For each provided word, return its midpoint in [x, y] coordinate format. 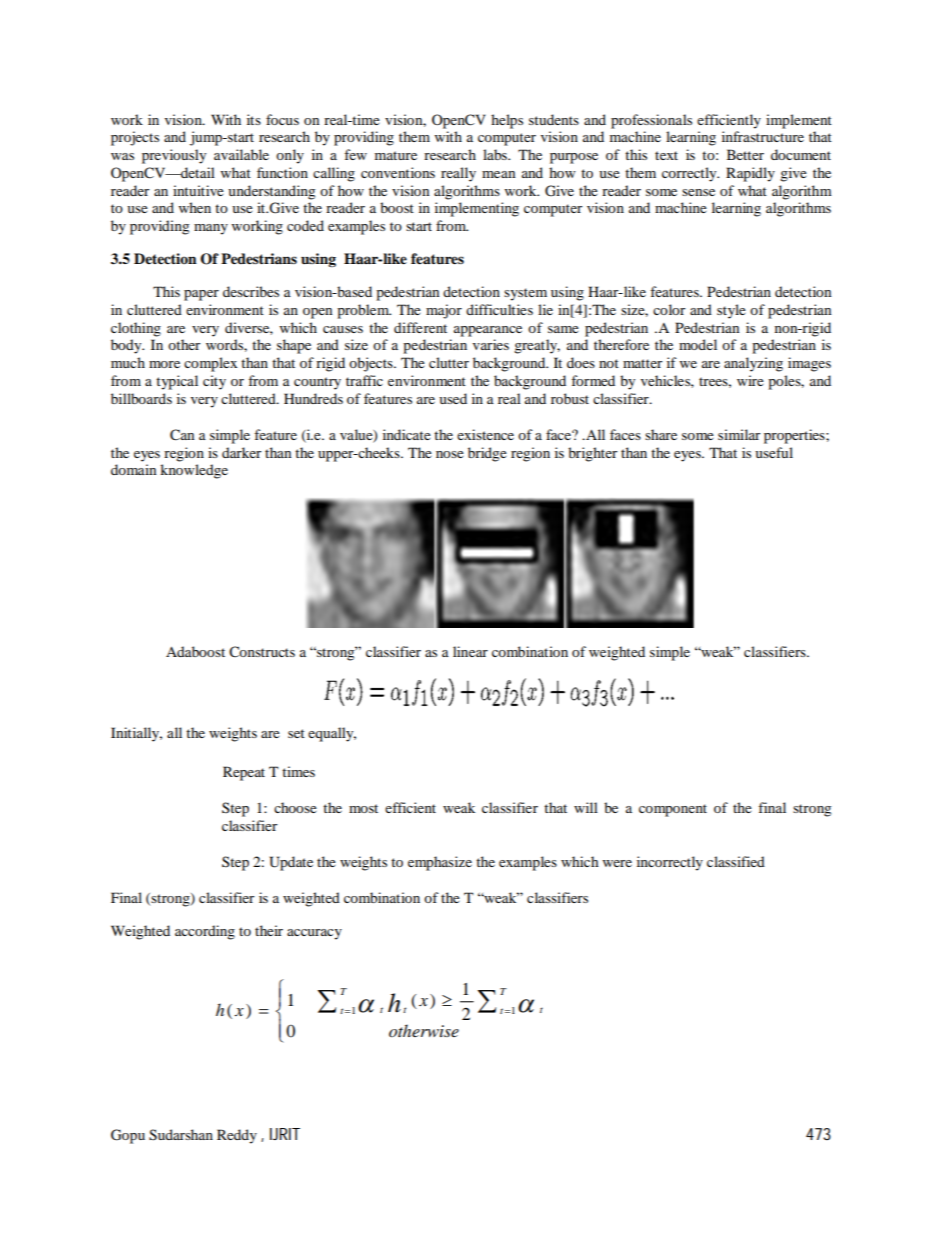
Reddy [237, 1136]
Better [745, 154]
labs [496, 154]
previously [174, 156]
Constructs [262, 651]
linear [470, 651]
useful [774, 452]
